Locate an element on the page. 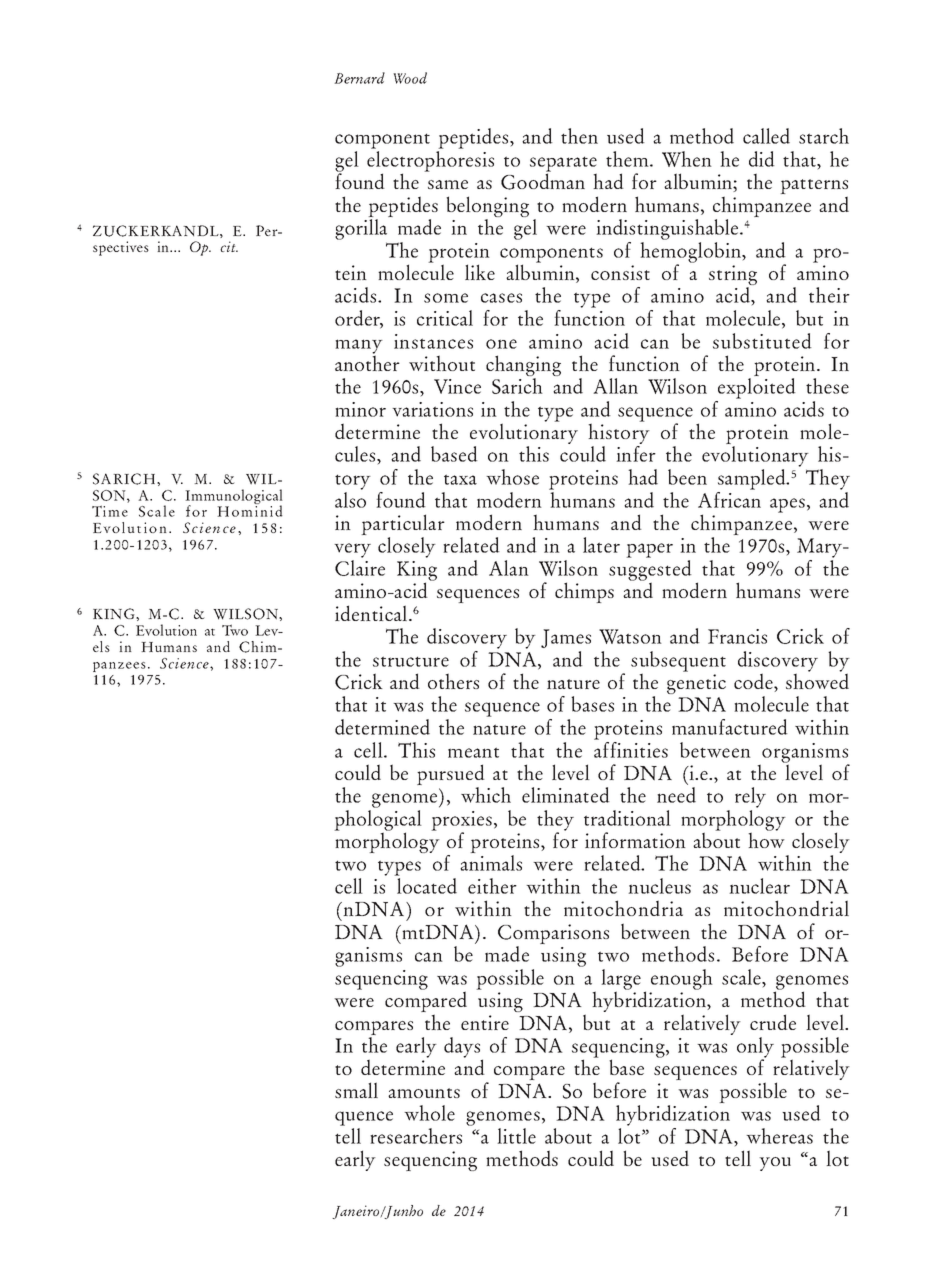 This page has width=927, height=1288. called is located at coordinates (766, 136).
